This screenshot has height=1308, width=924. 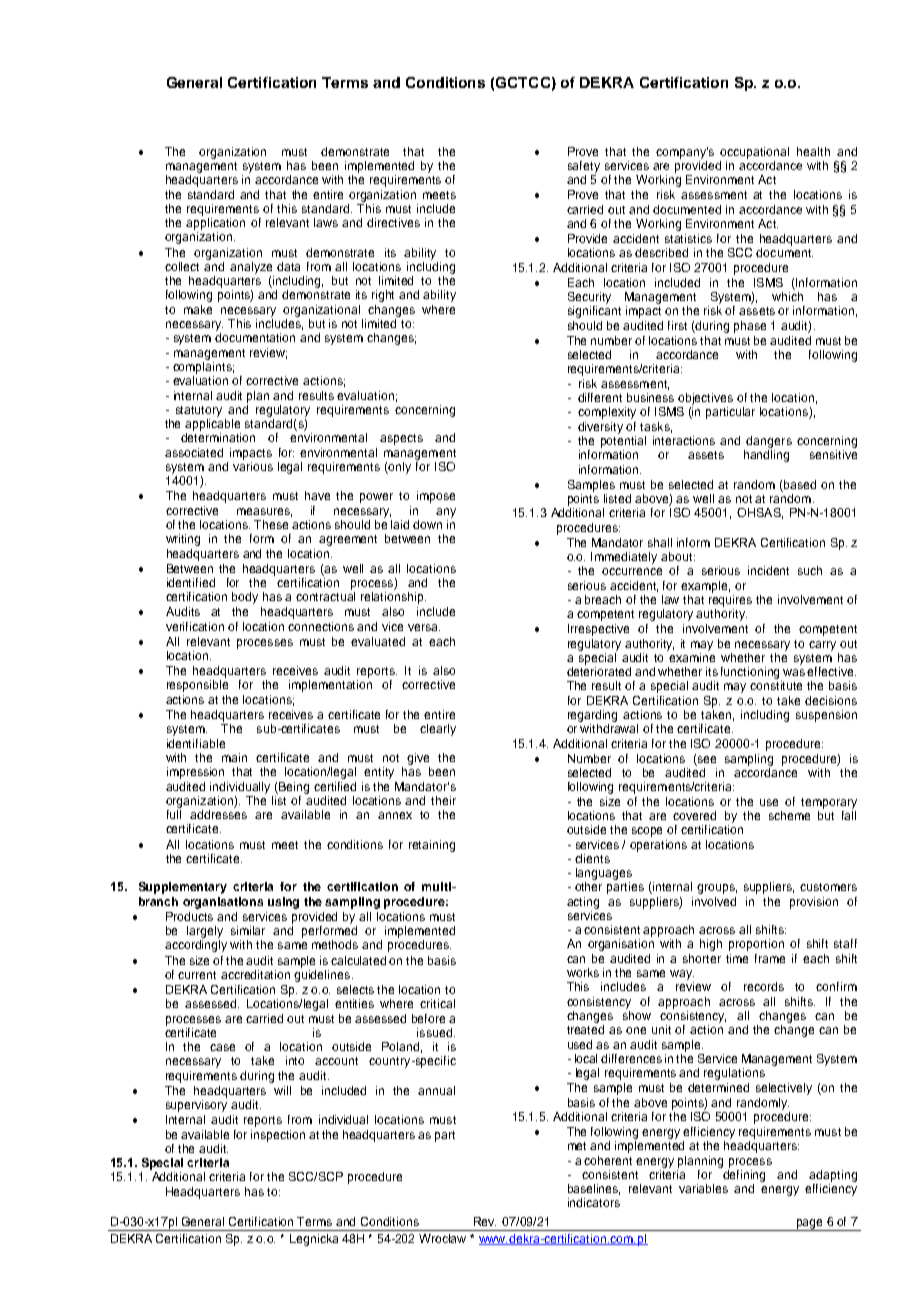 What do you see at coordinates (278, 1136) in the screenshot?
I see `inspection` at bounding box center [278, 1136].
